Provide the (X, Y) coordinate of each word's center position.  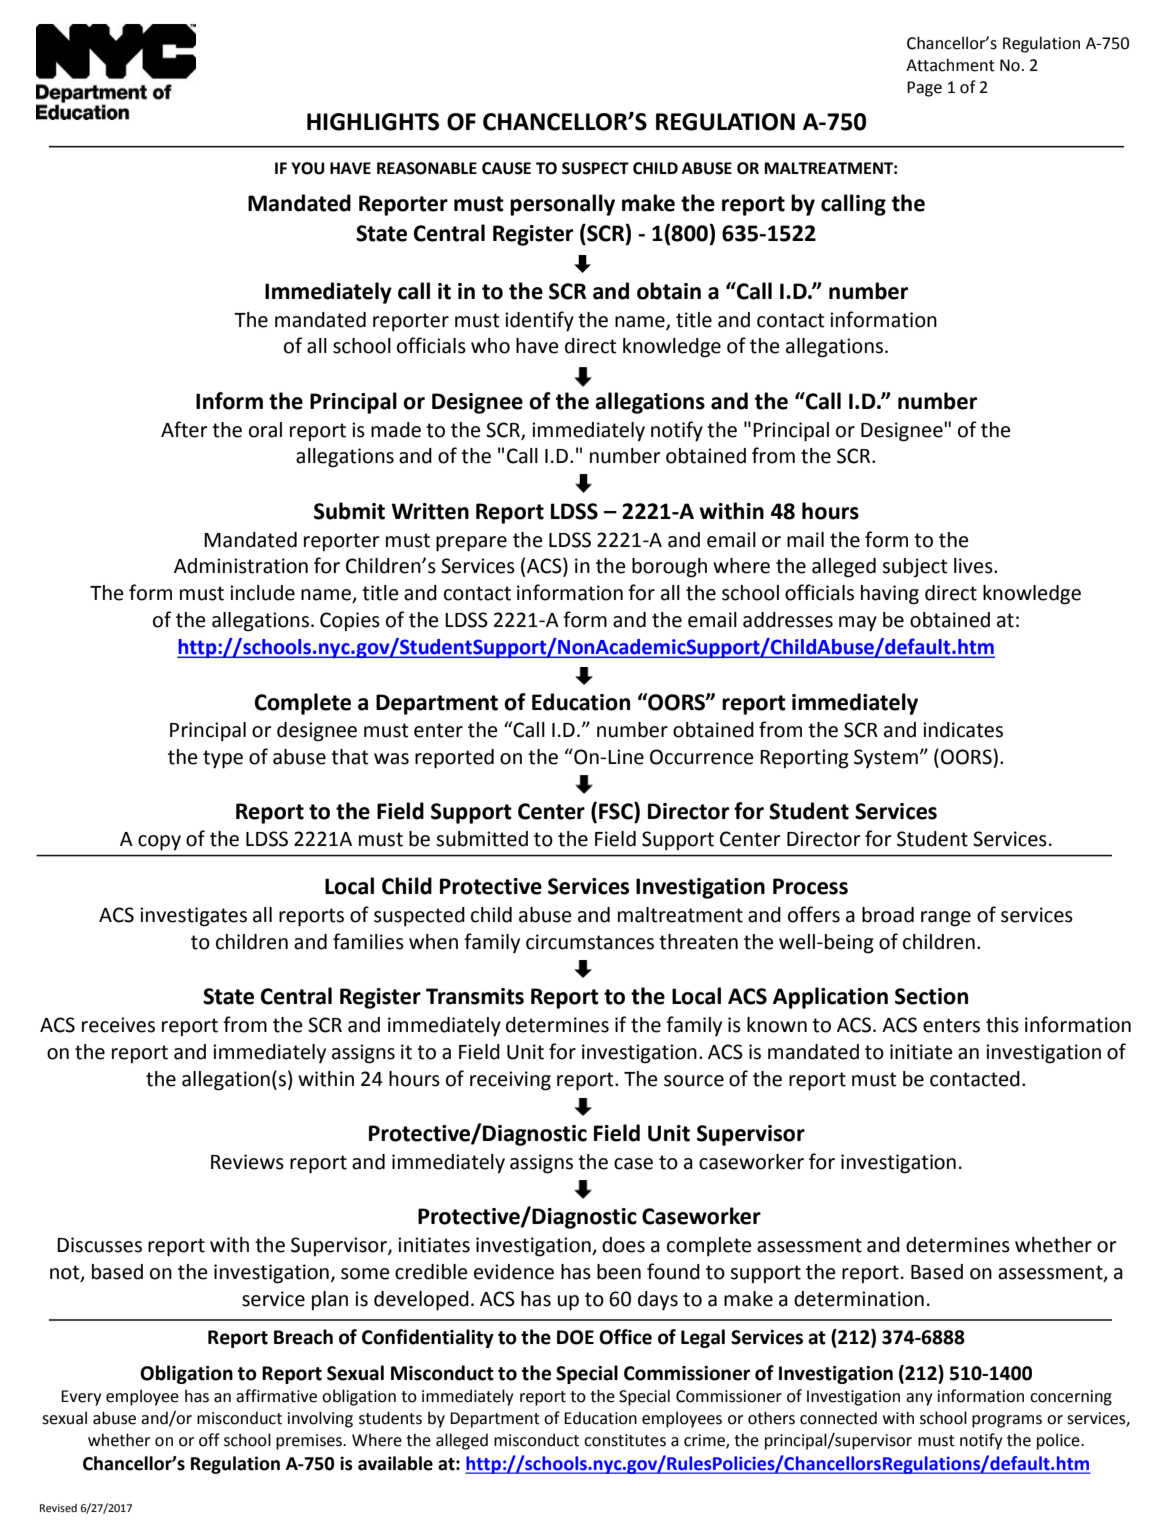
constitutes (625, 1440)
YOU (307, 168)
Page (924, 89)
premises (310, 1442)
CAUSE (506, 168)
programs (1007, 1421)
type (223, 759)
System (886, 758)
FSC (617, 811)
